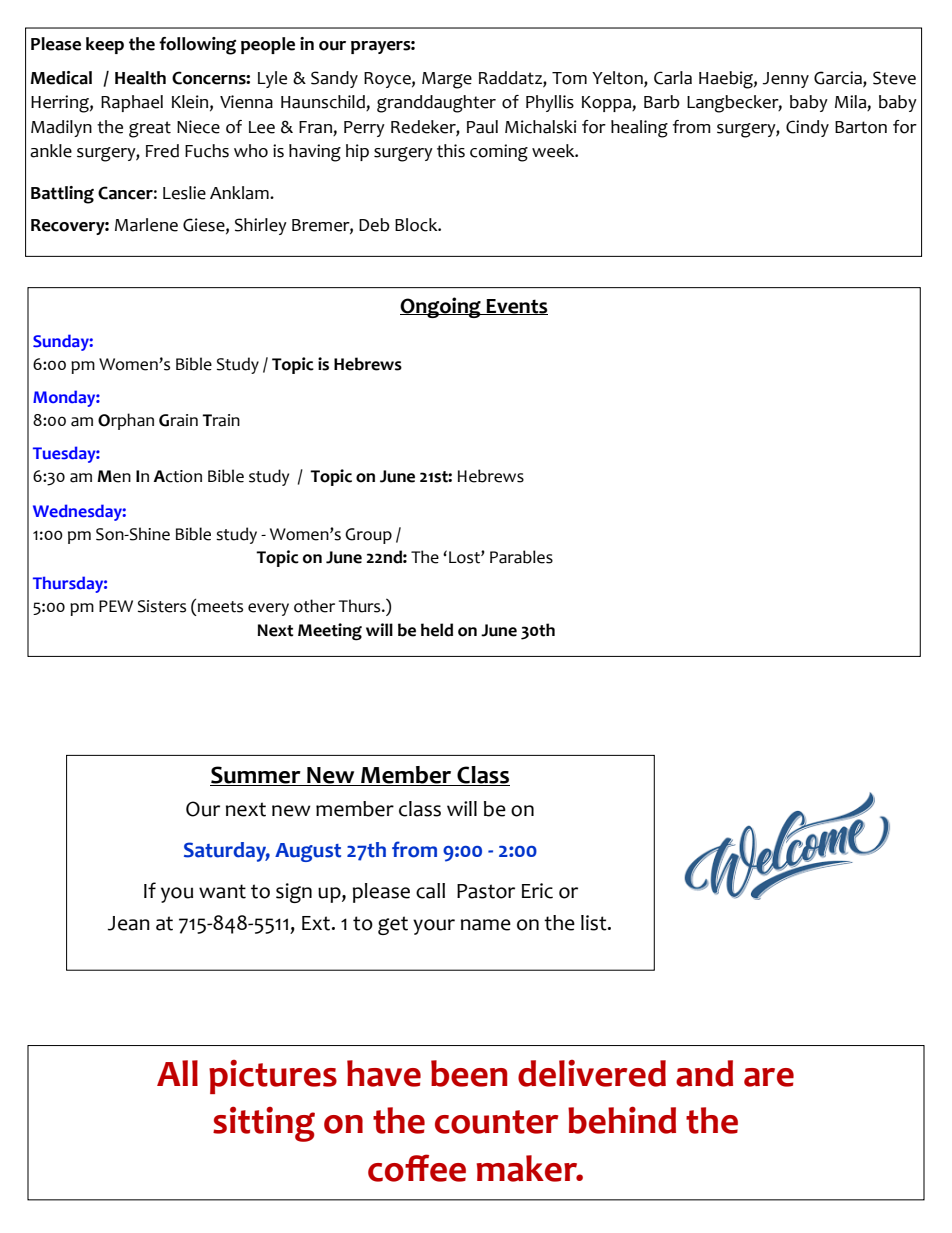 This screenshot has width=952, height=1233. I want to click on Marge, so click(447, 80).
